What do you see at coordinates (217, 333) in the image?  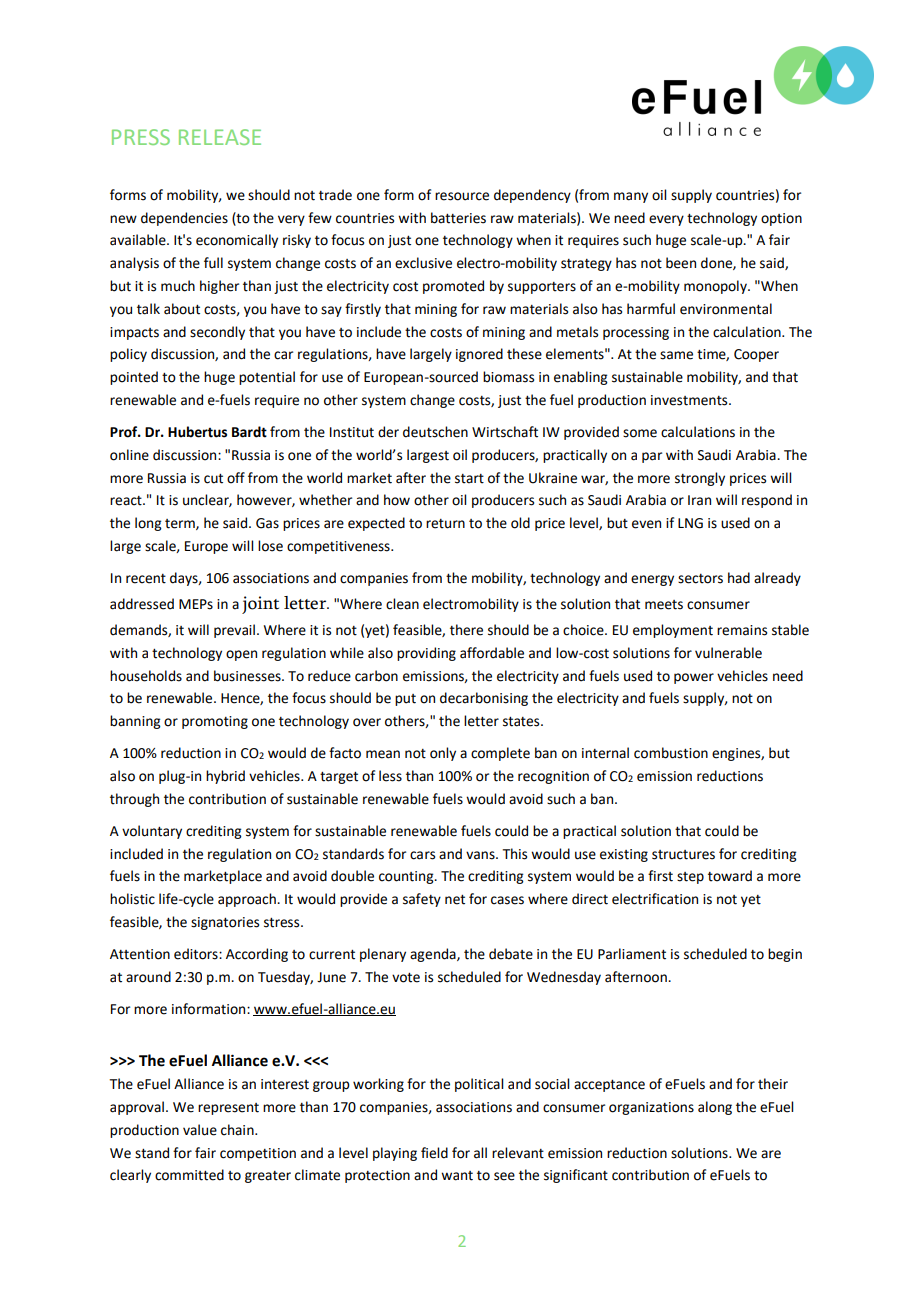 I see `secondly` at bounding box center [217, 333].
